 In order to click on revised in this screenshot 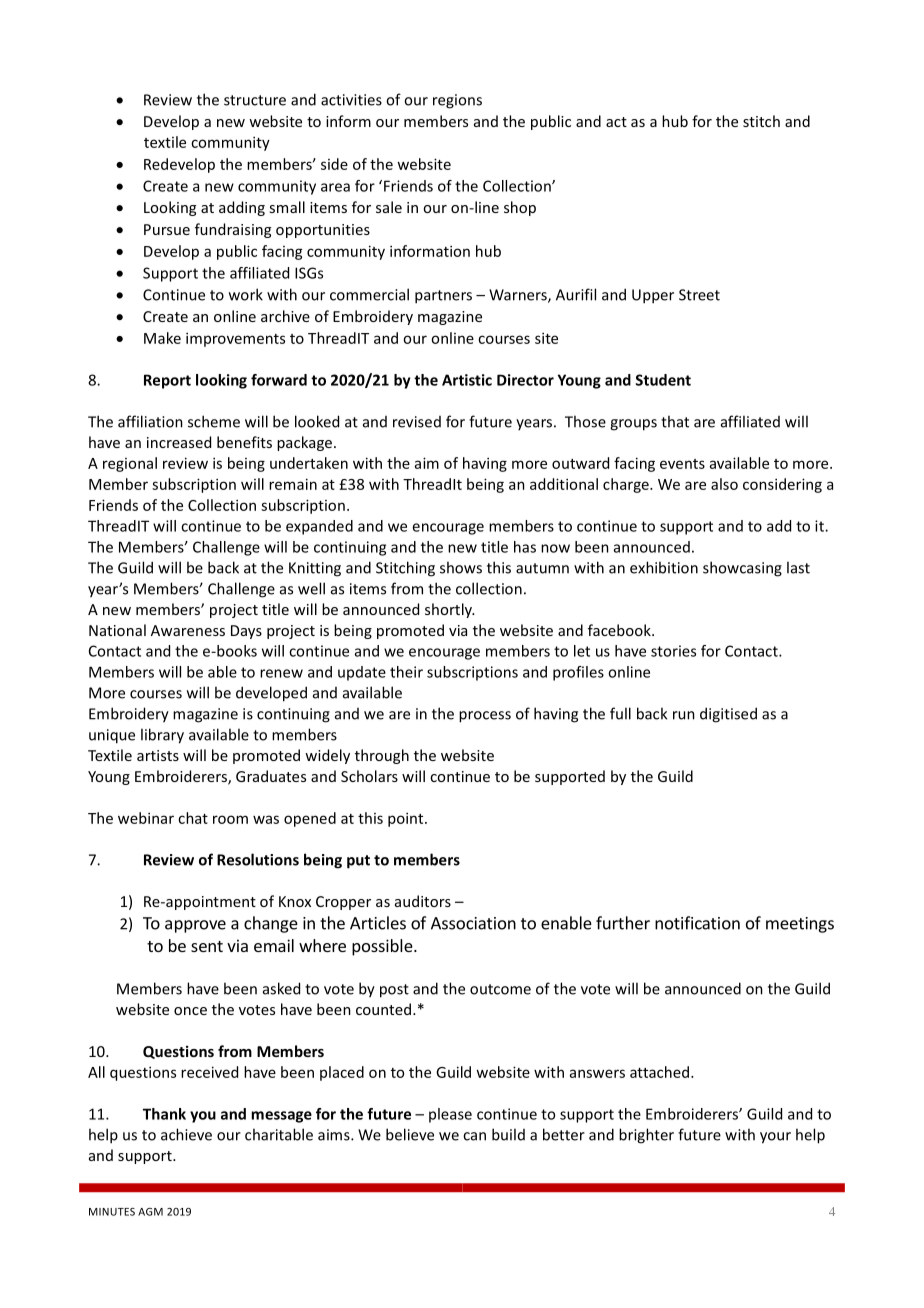, I will do `click(417, 422)`.
